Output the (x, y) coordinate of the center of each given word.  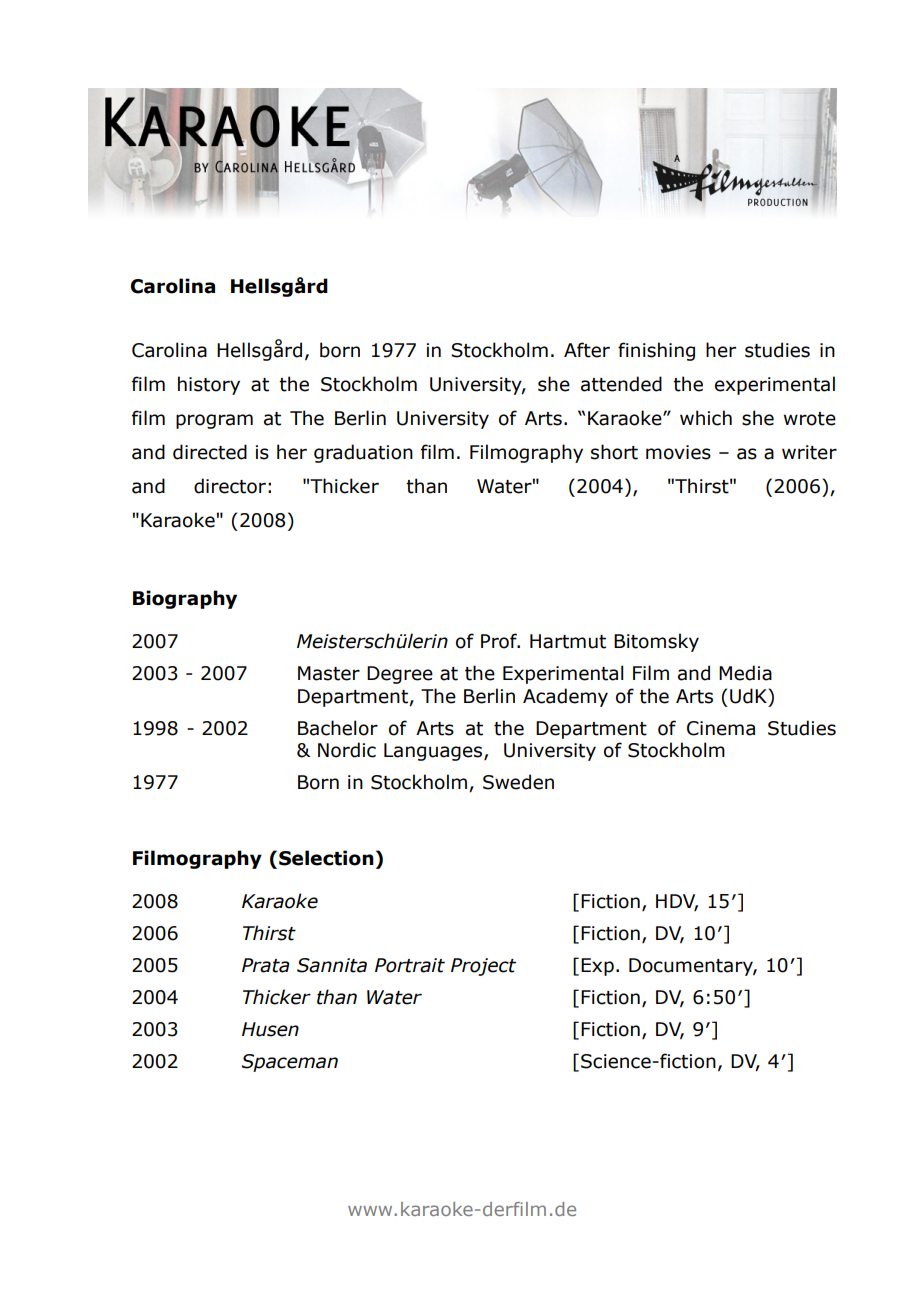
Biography (185, 599)
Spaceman (290, 1063)
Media (745, 673)
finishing (656, 351)
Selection (326, 858)
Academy (565, 697)
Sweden (518, 782)
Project (483, 967)
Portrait (410, 965)
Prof (500, 641)
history (209, 385)
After (587, 350)
